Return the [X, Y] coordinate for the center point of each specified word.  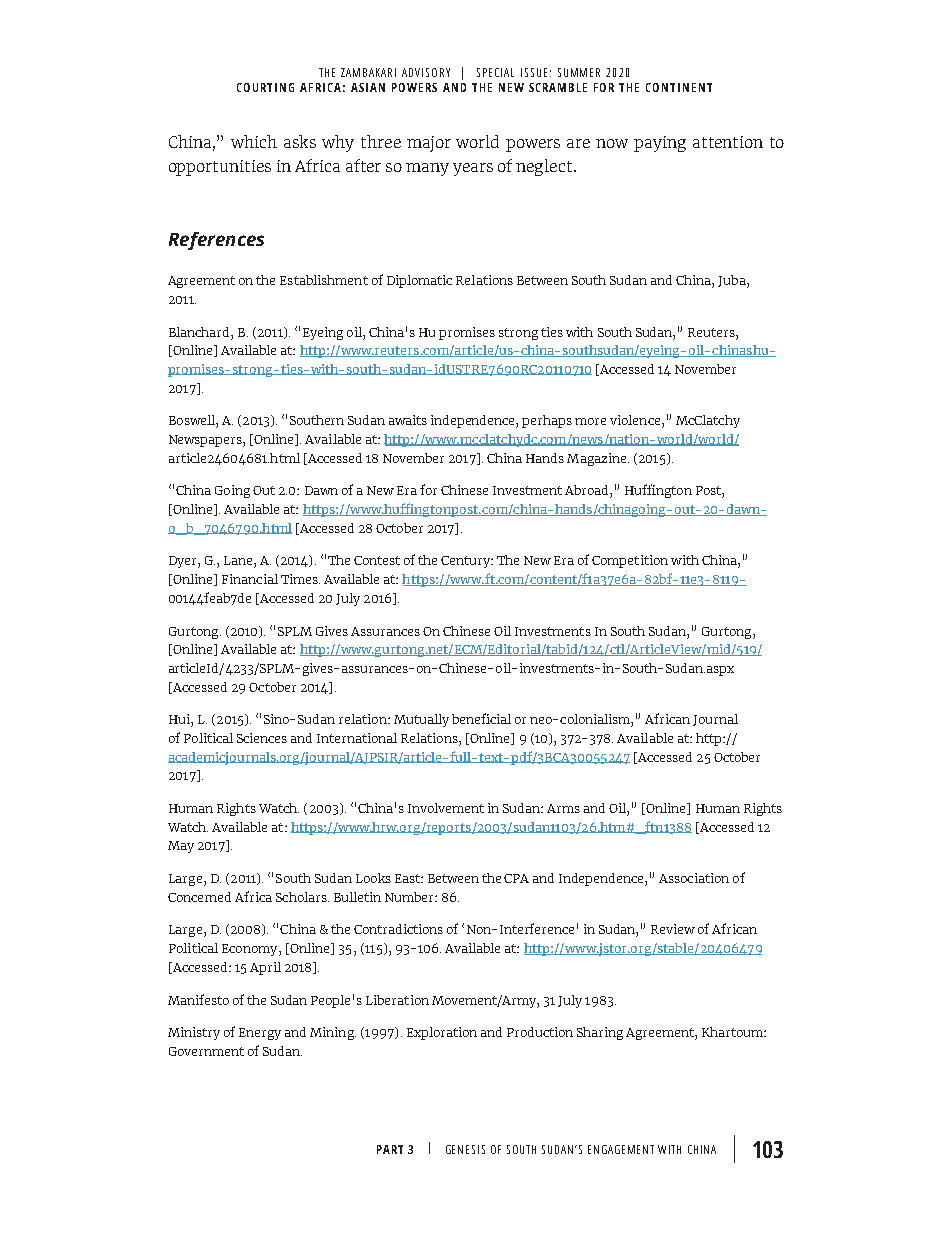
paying [660, 144]
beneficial [481, 718]
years [473, 169]
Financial [250, 579]
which [254, 141]
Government [206, 1051]
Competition [630, 561]
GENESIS [465, 1149]
